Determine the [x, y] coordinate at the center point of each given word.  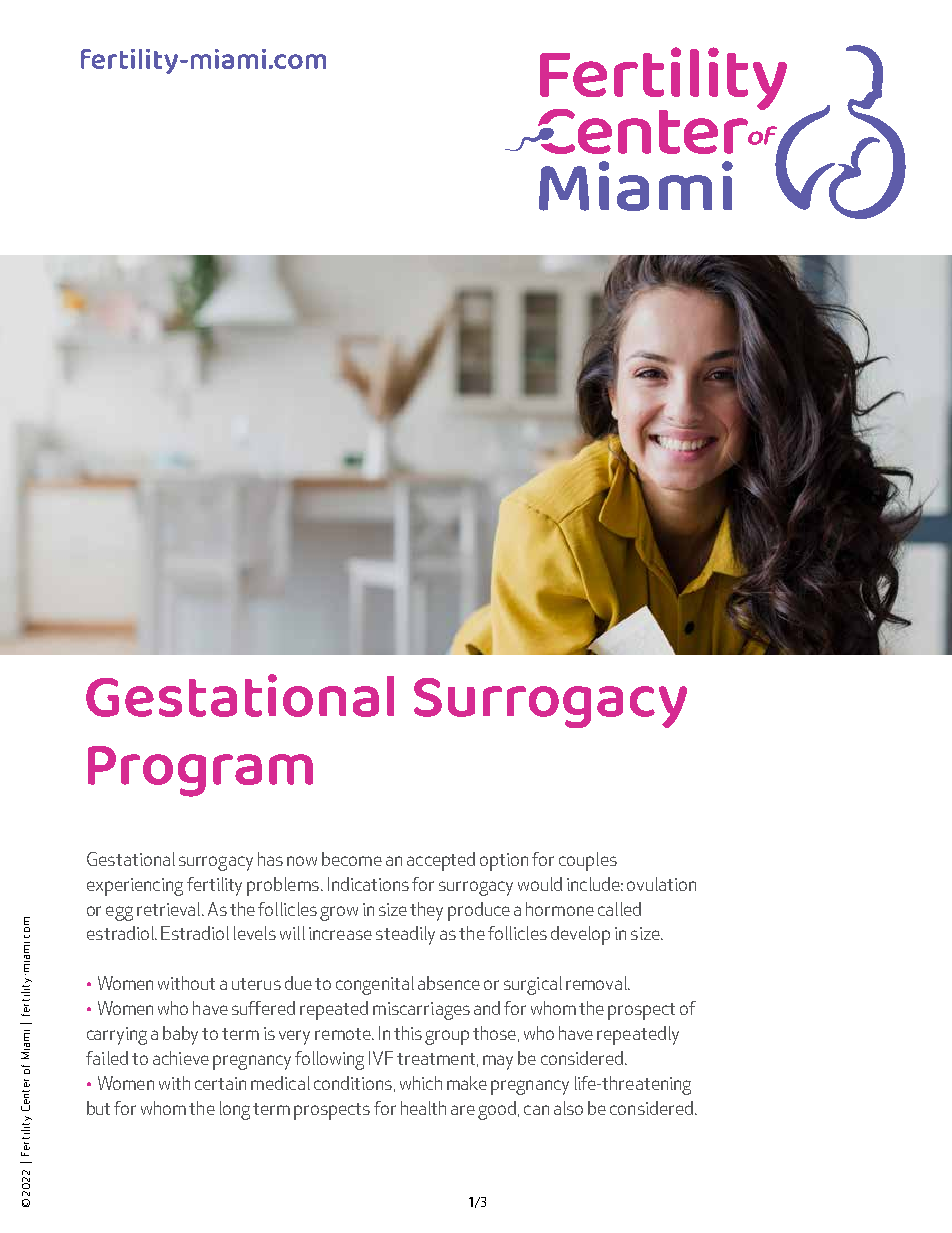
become [352, 859]
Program [200, 771]
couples [588, 861]
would [540, 884]
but [98, 1108]
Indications [368, 884]
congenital [375, 985]
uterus [256, 984]
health [423, 1108]
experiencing [135, 887]
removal [597, 983]
